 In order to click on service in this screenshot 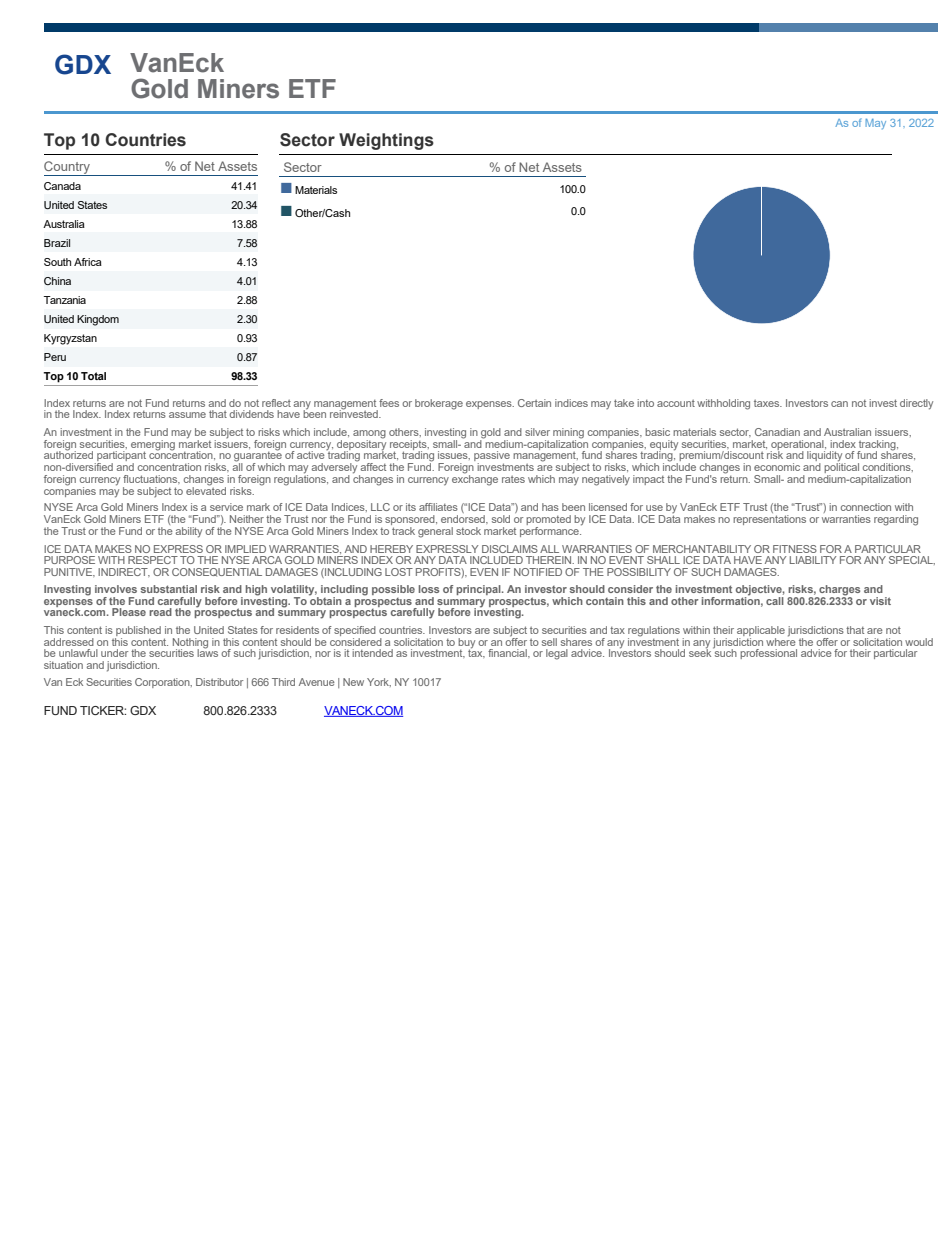, I will do `click(226, 507)`.
